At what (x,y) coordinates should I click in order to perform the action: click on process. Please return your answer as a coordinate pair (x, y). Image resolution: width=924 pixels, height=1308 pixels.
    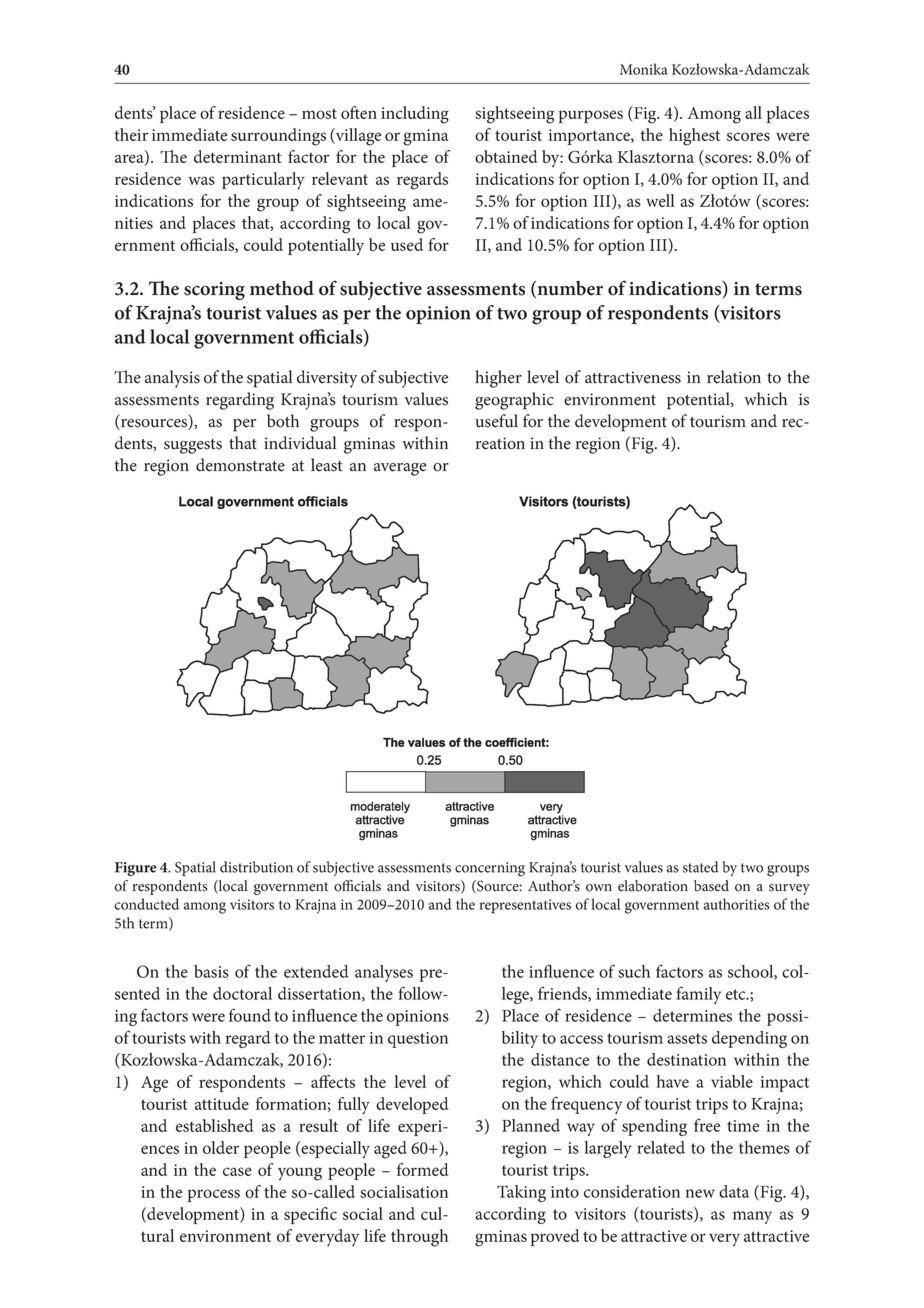
    Looking at the image, I should click on (213, 1195).
